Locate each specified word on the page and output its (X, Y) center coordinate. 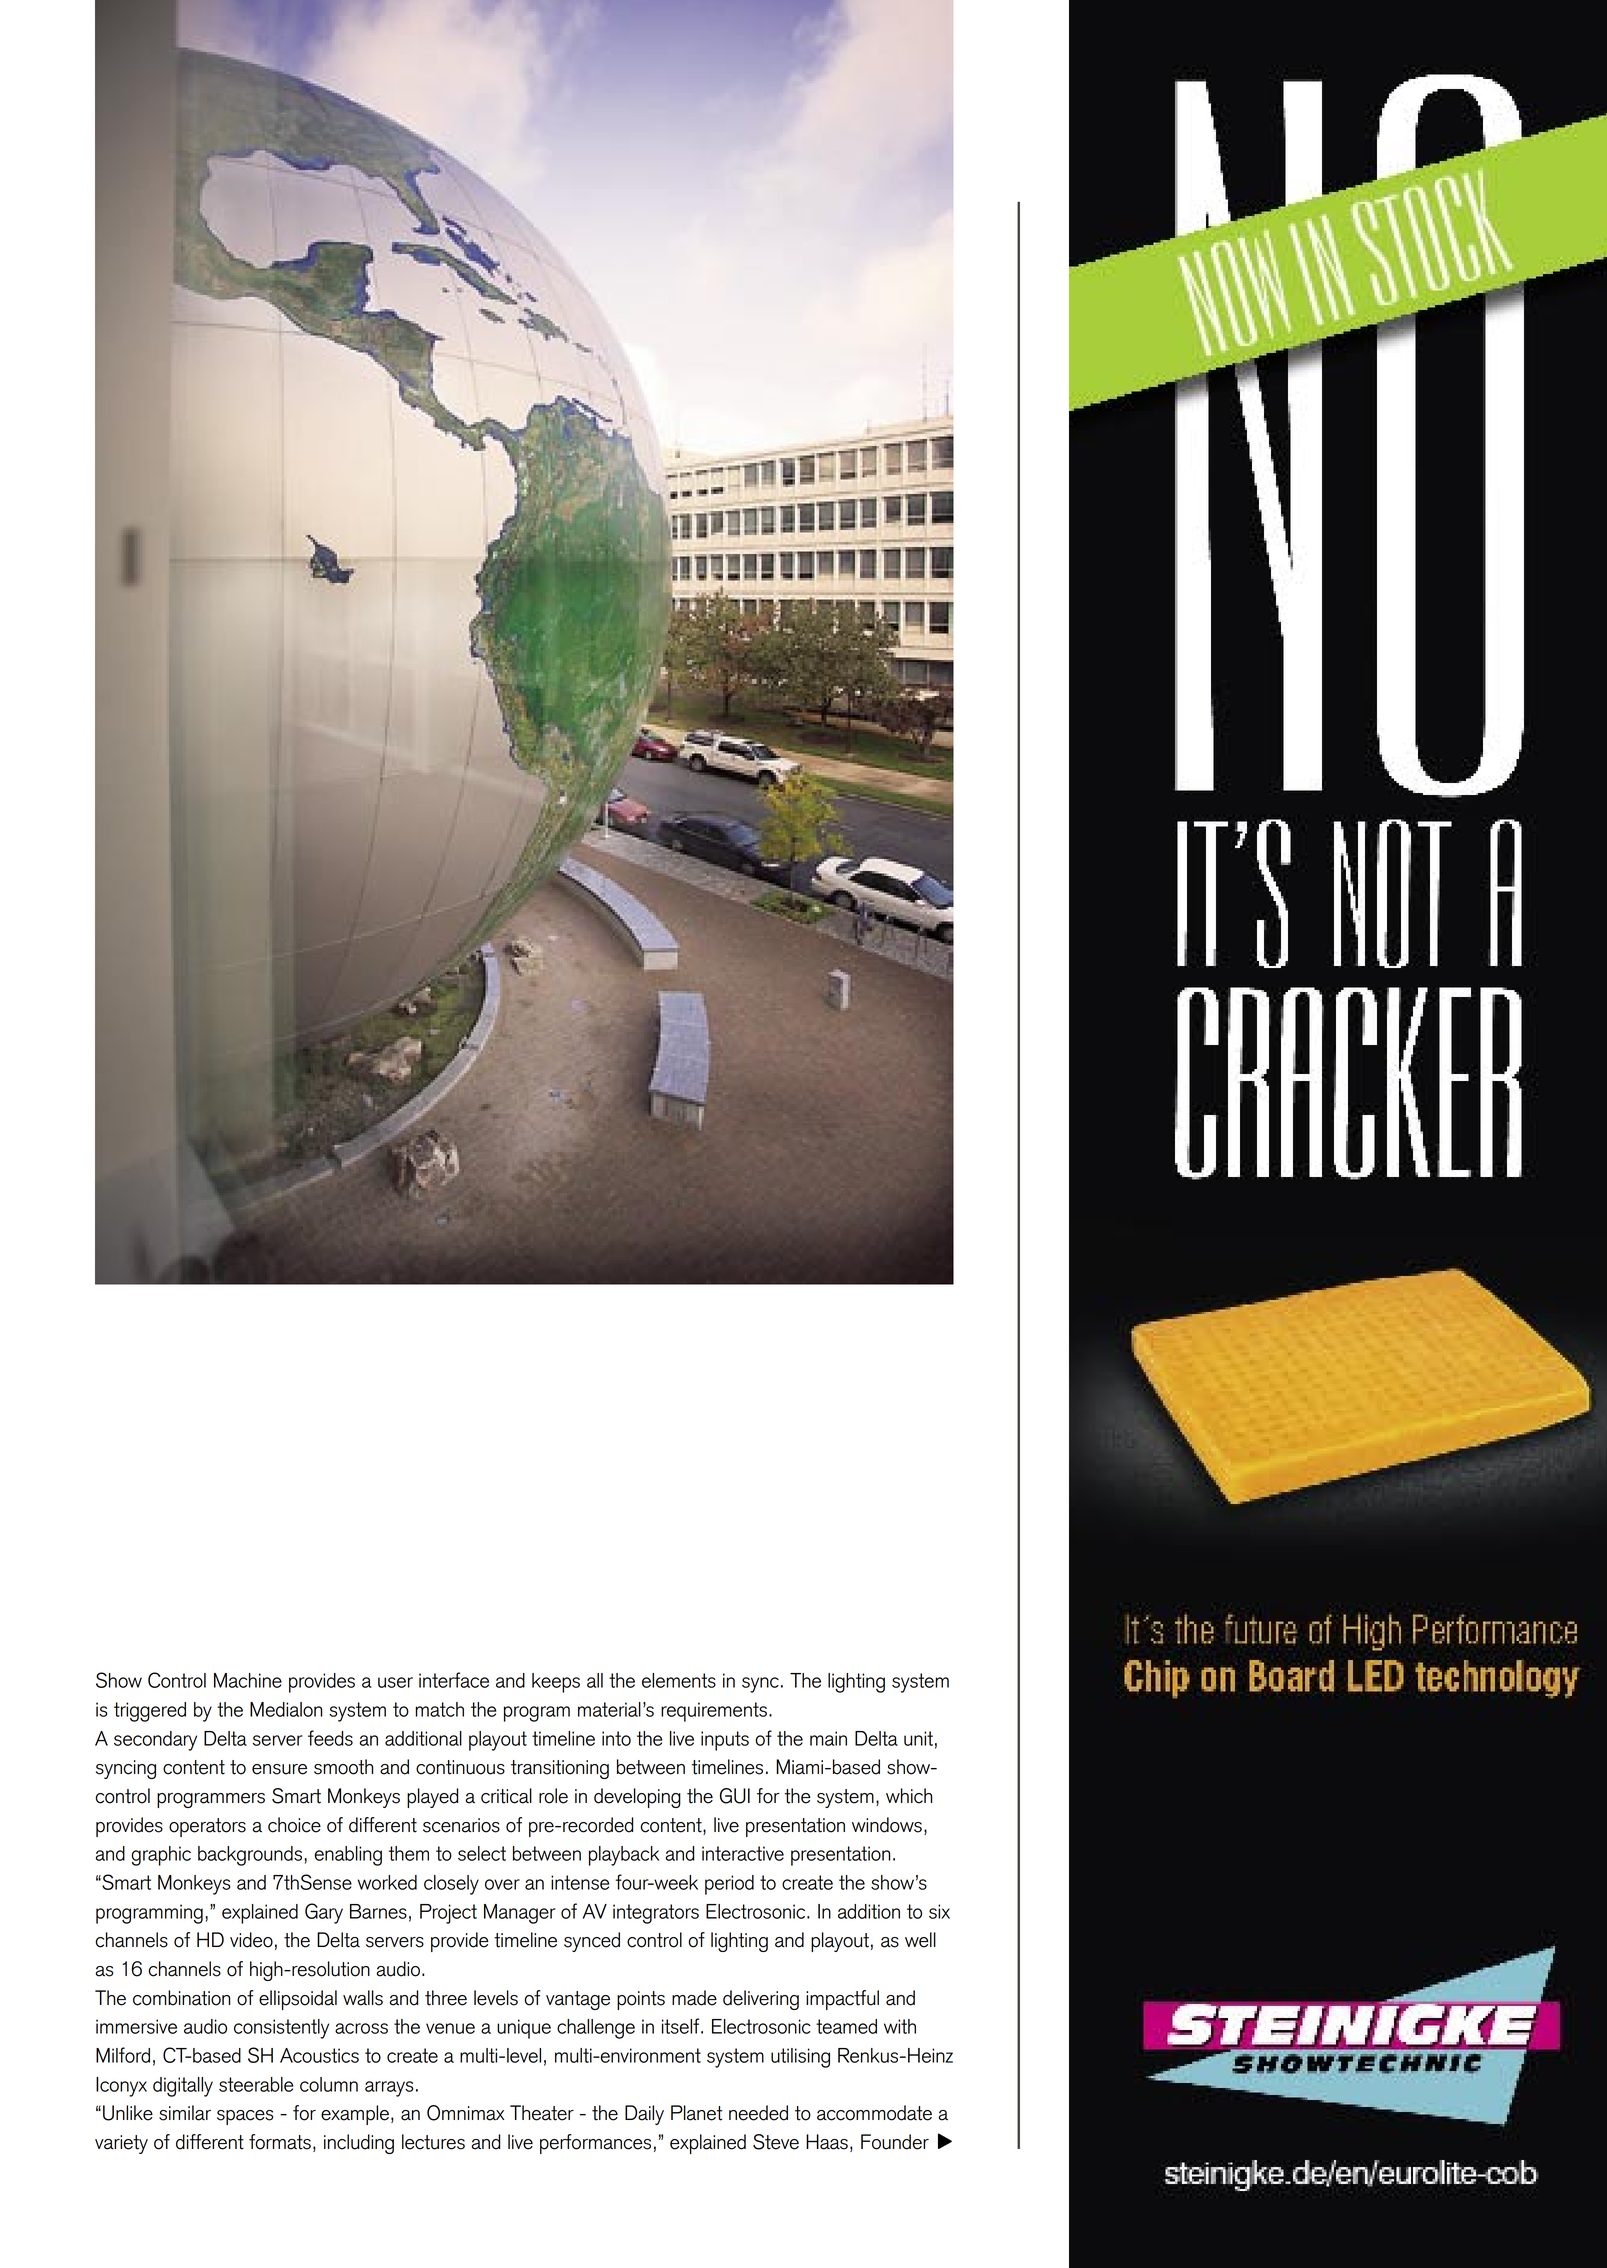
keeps (556, 1683)
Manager (519, 1914)
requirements (714, 1712)
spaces (245, 2117)
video (251, 1940)
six (939, 1911)
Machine (248, 1680)
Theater (542, 2113)
